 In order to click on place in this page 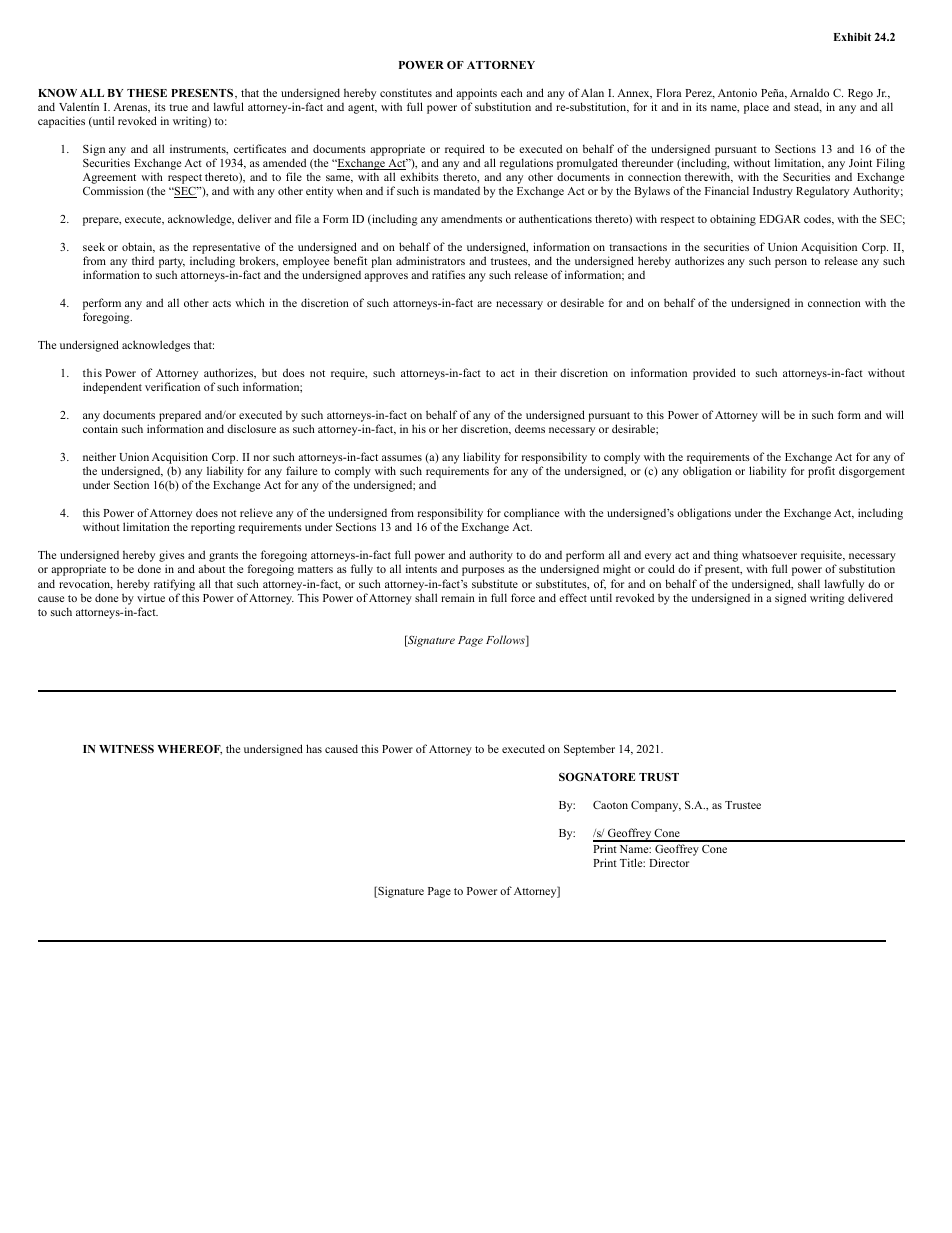, I will do `click(756, 108)`.
